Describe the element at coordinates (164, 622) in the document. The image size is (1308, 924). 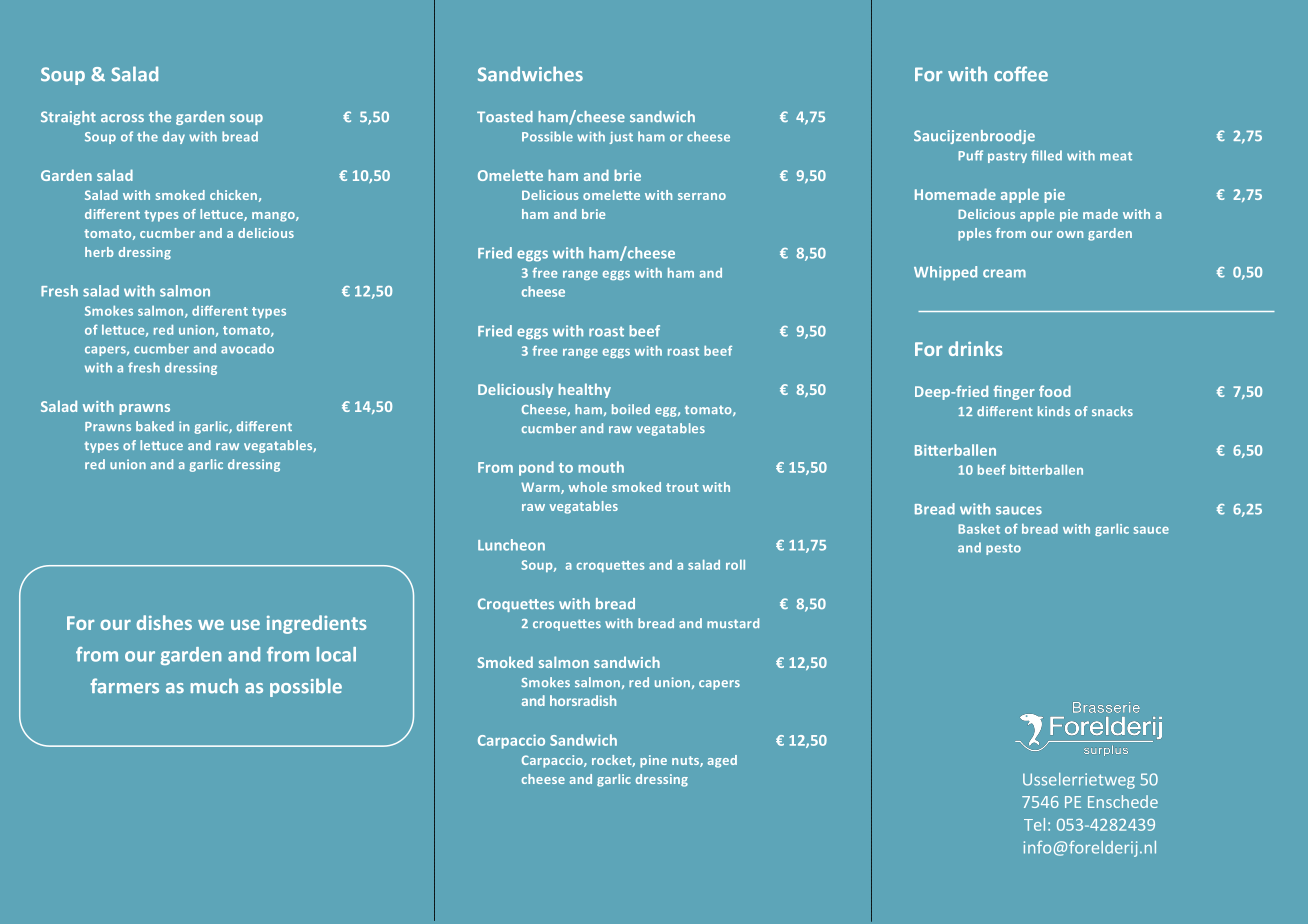
I see `dishes` at that location.
